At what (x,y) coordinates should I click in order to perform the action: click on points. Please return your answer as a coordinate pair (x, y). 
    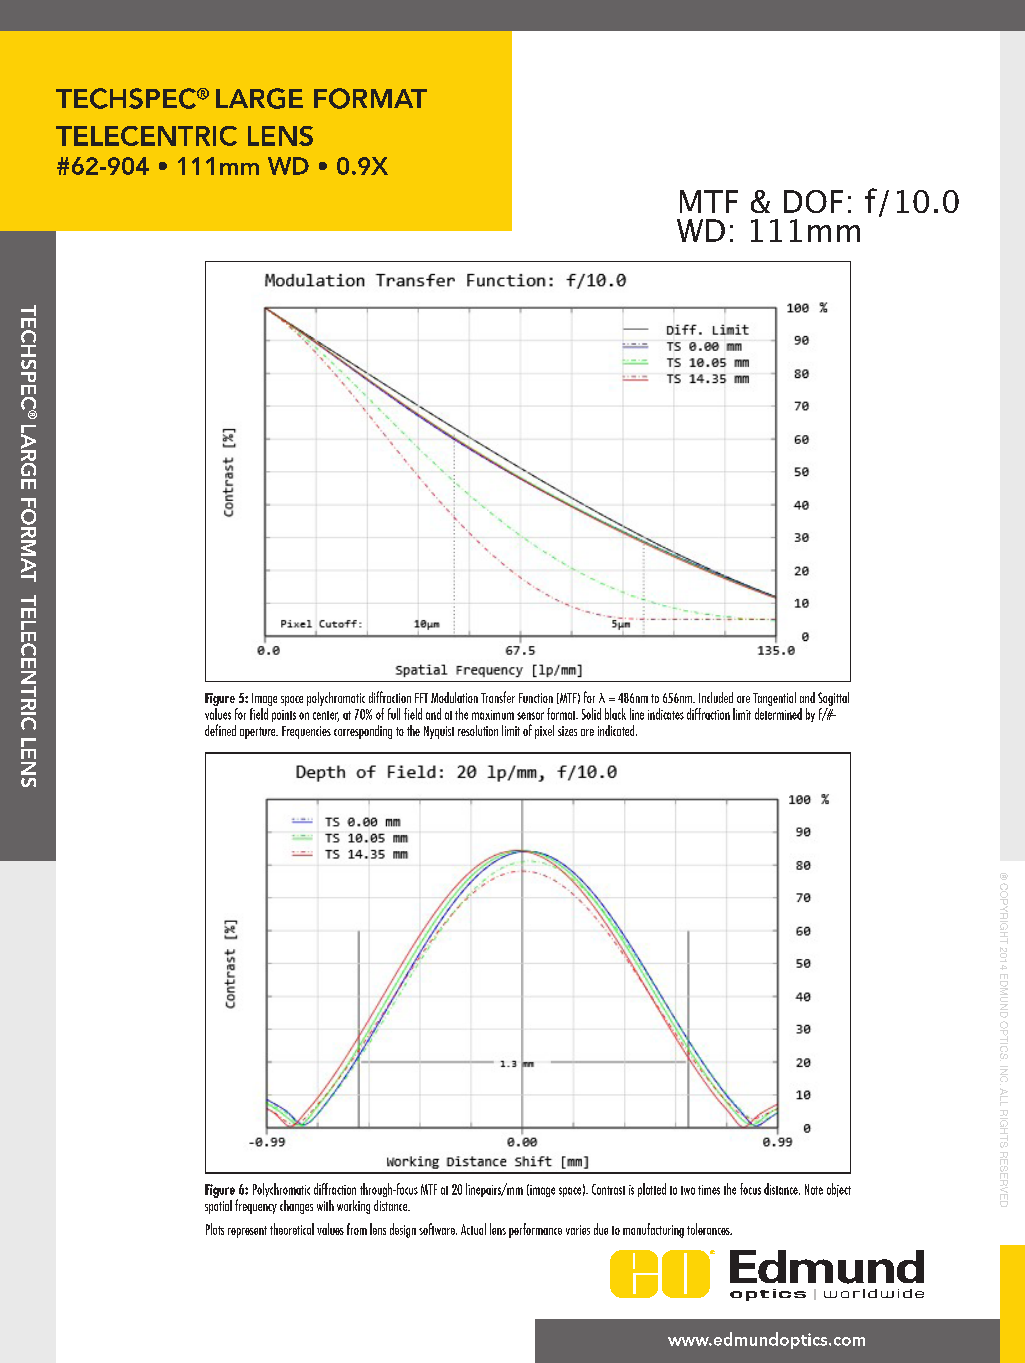
    Looking at the image, I should click on (284, 716).
